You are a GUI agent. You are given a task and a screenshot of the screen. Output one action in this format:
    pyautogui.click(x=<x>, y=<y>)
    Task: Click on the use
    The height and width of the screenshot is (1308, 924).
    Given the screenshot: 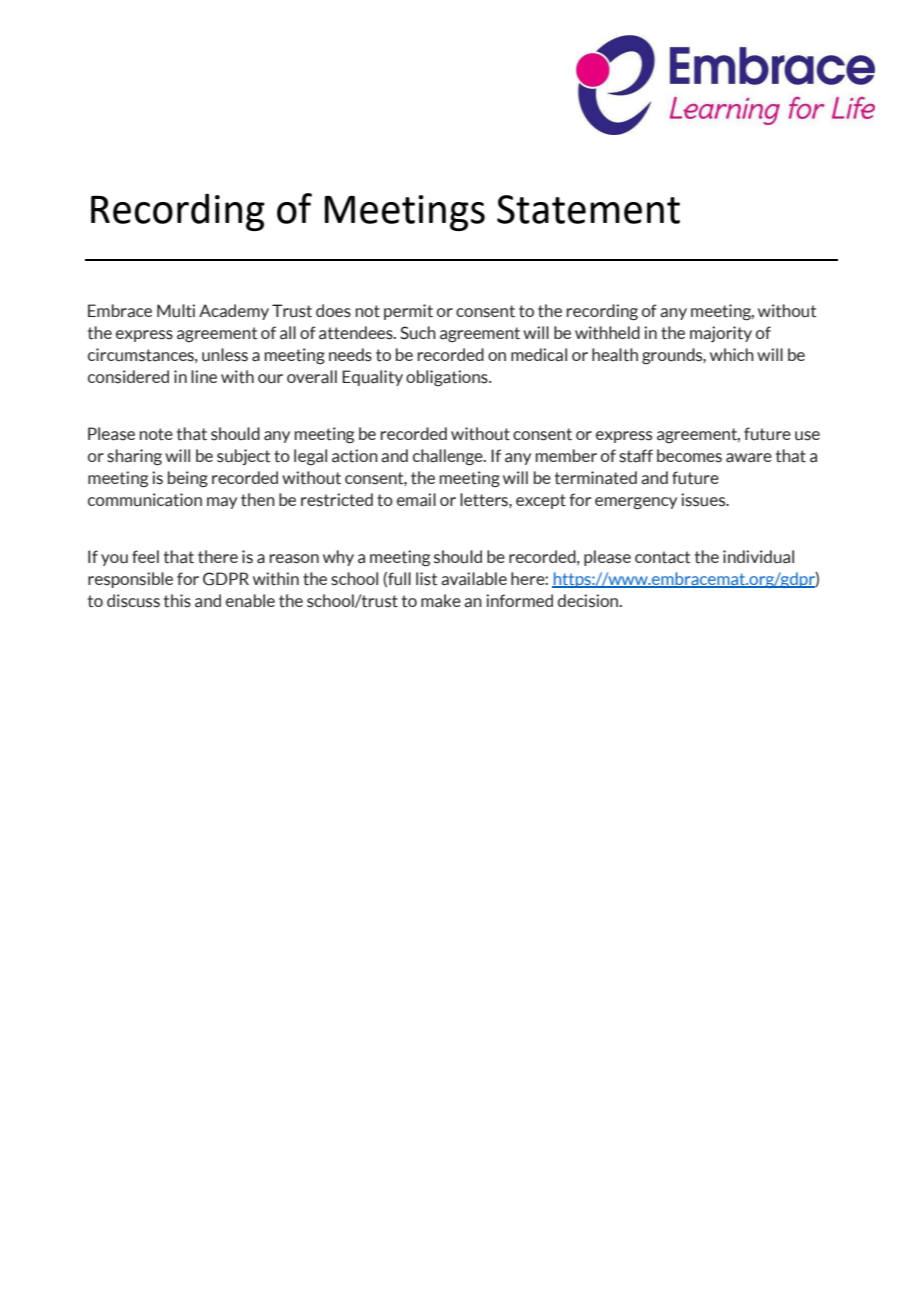 What is the action you would take?
    pyautogui.click(x=807, y=436)
